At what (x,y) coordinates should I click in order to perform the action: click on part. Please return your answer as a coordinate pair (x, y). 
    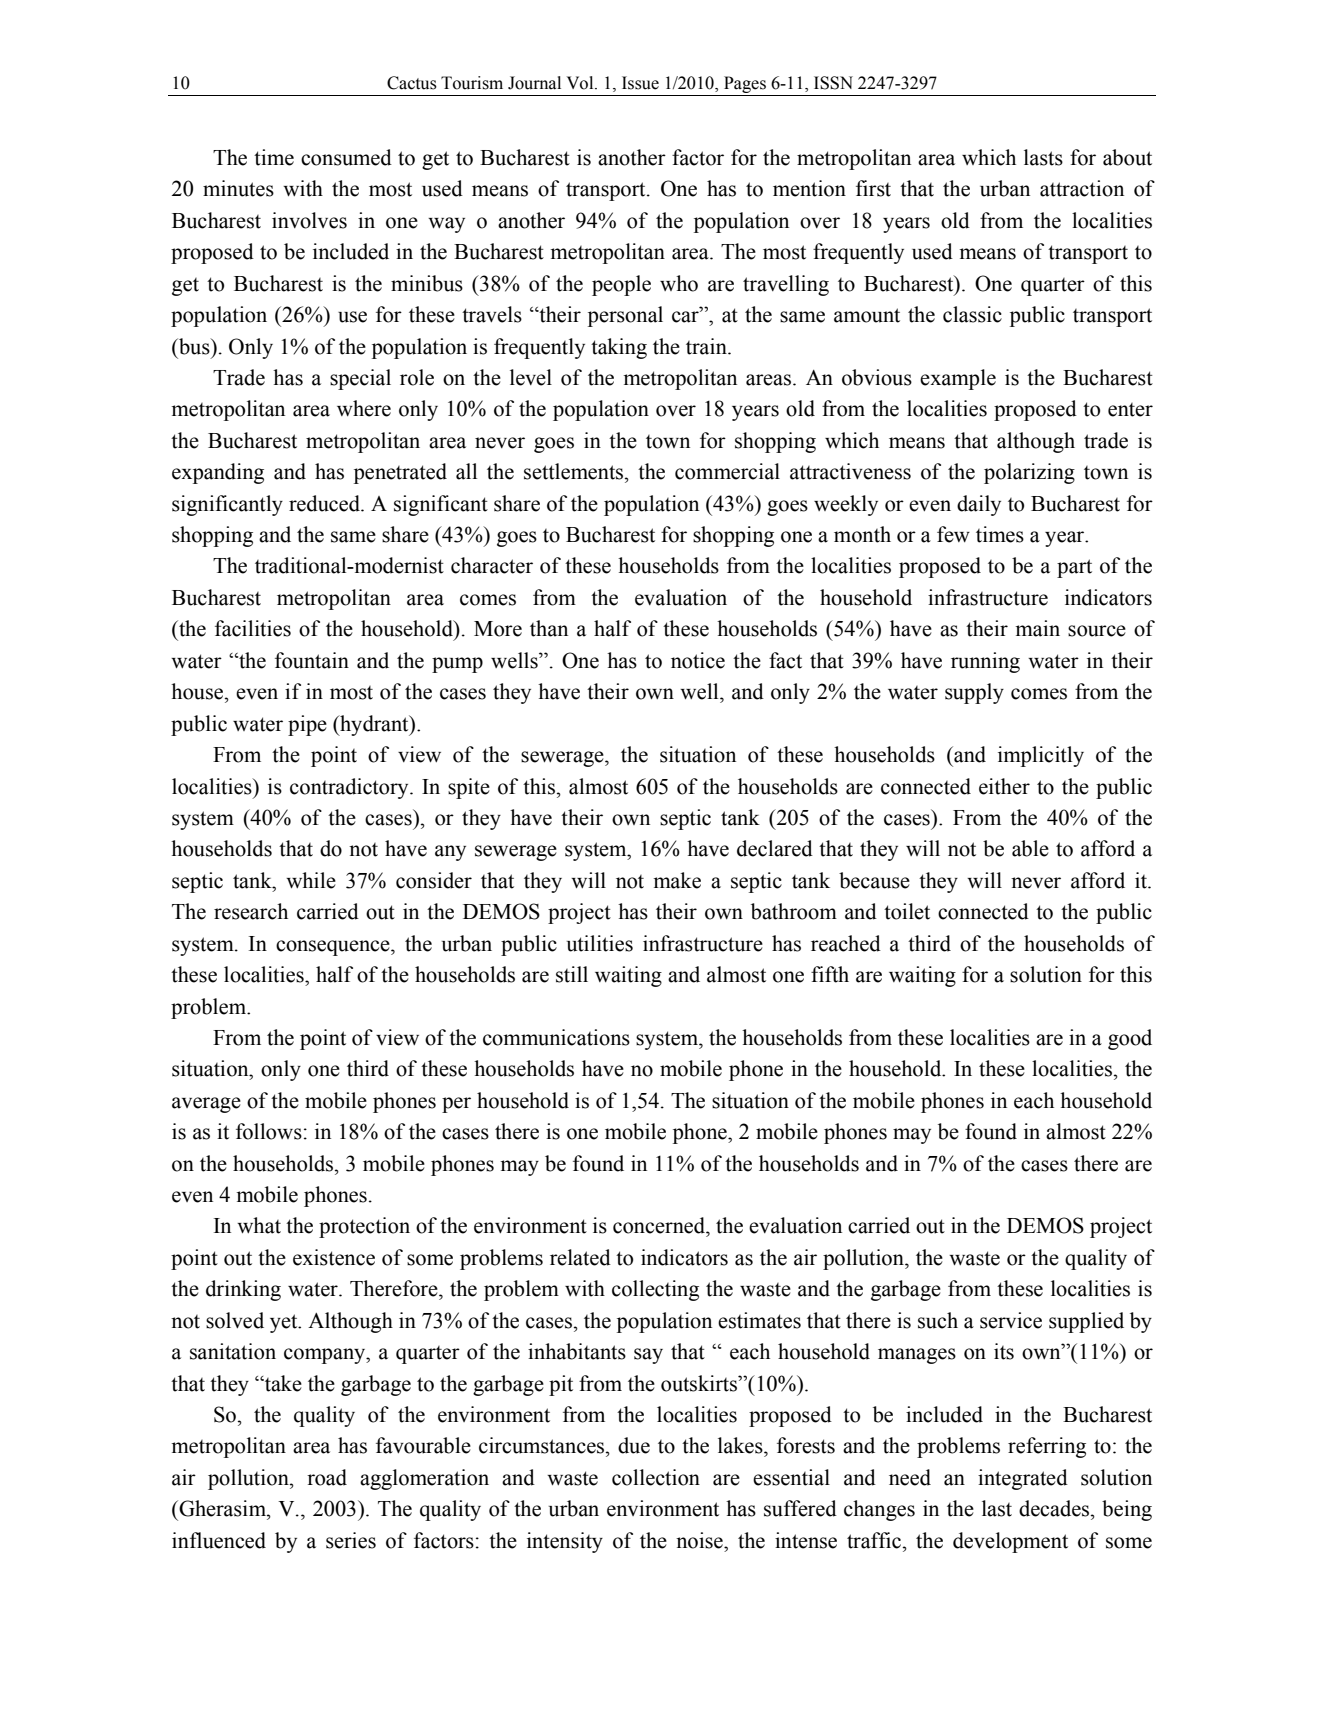
    Looking at the image, I should click on (1074, 568).
